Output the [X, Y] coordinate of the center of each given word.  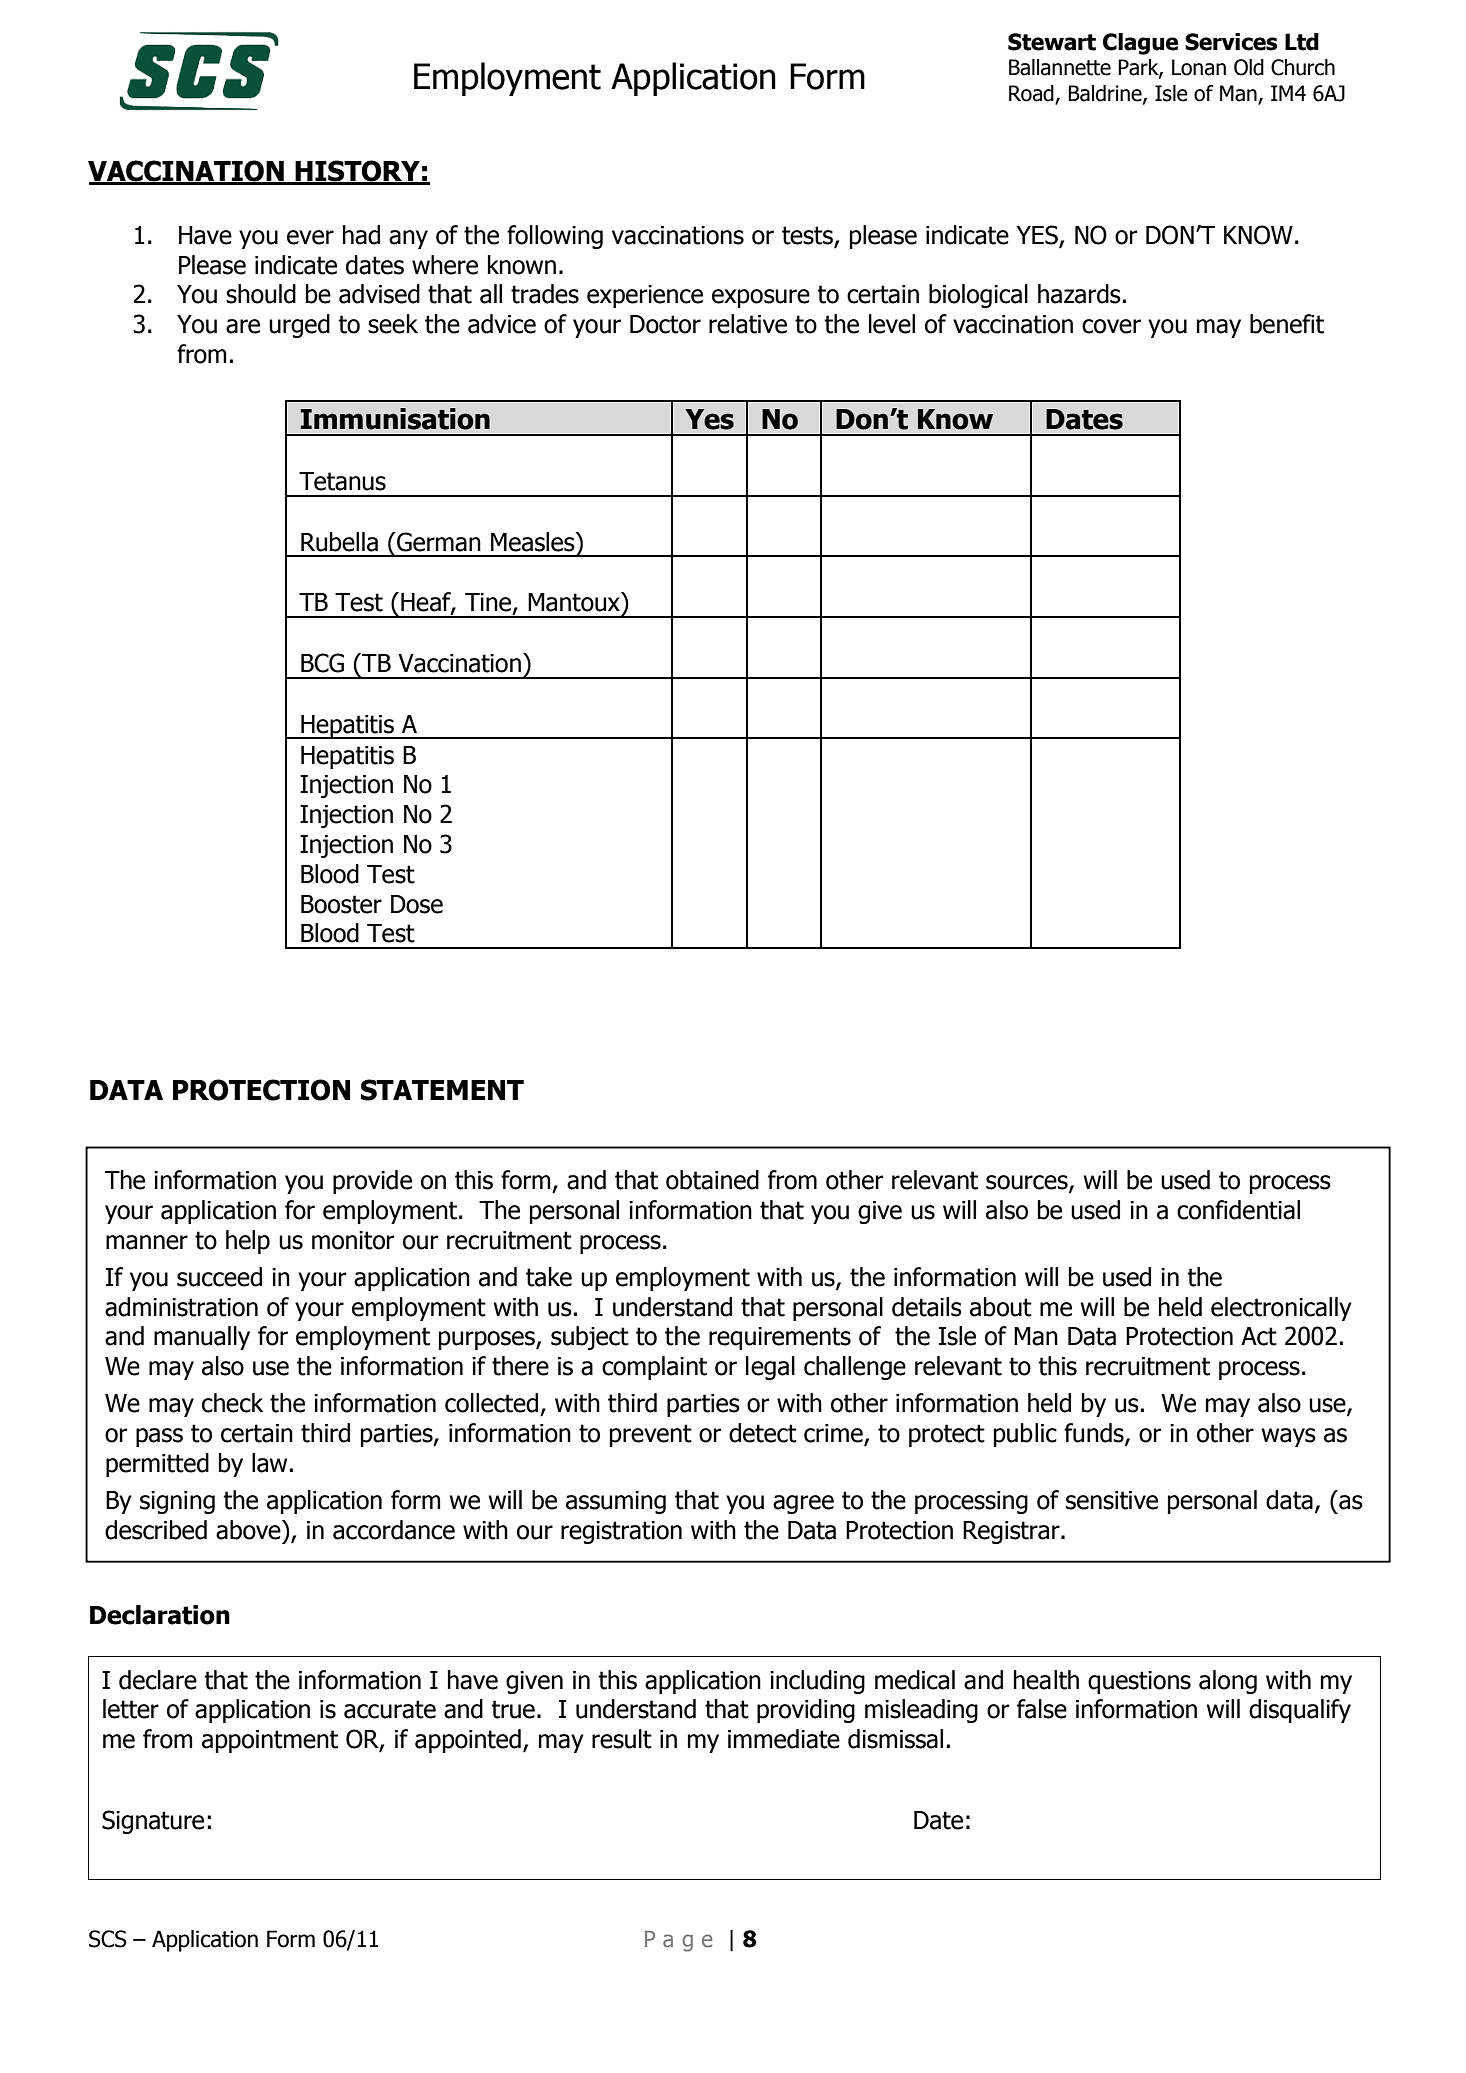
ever [310, 237]
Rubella [339, 542]
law [269, 1463]
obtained [712, 1180]
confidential [1238, 1210]
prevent [651, 1435]
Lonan [1199, 67]
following [555, 237]
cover [1111, 326]
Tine [488, 602]
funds [1095, 1434]
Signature [153, 1822]
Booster [341, 904]
